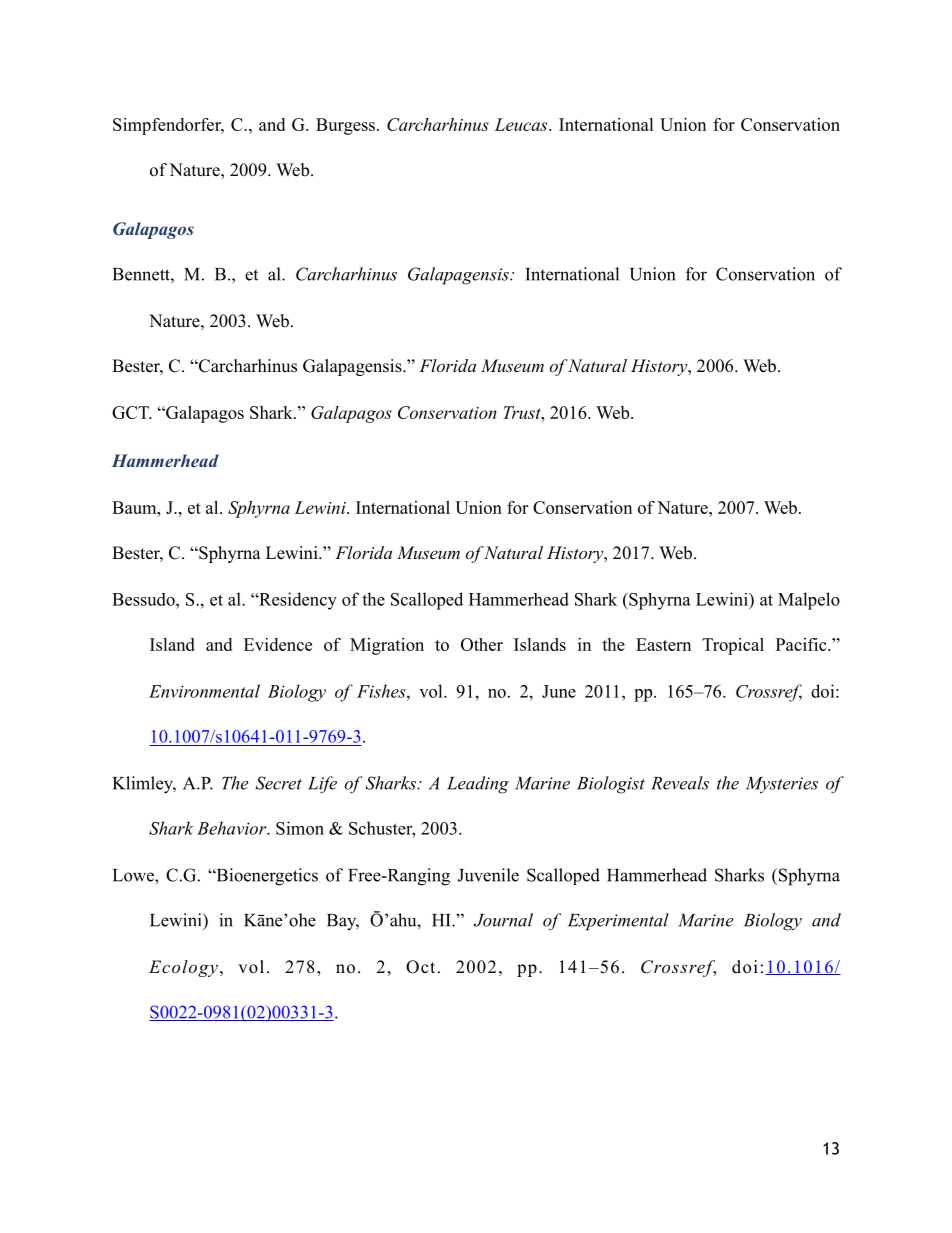  What do you see at coordinates (523, 412) in the image?
I see `Trust` at bounding box center [523, 412].
